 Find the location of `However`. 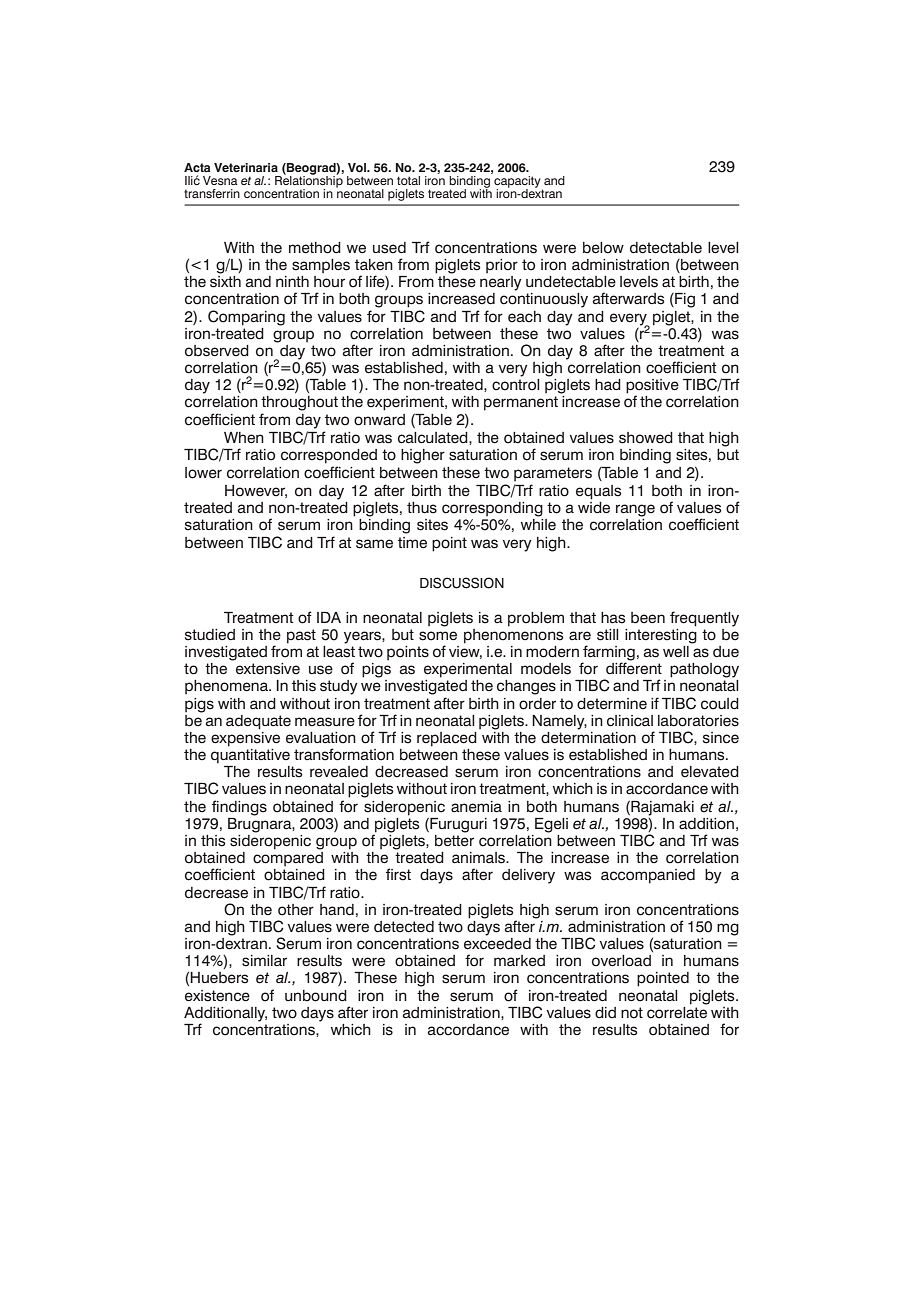

However is located at coordinates (256, 491).
